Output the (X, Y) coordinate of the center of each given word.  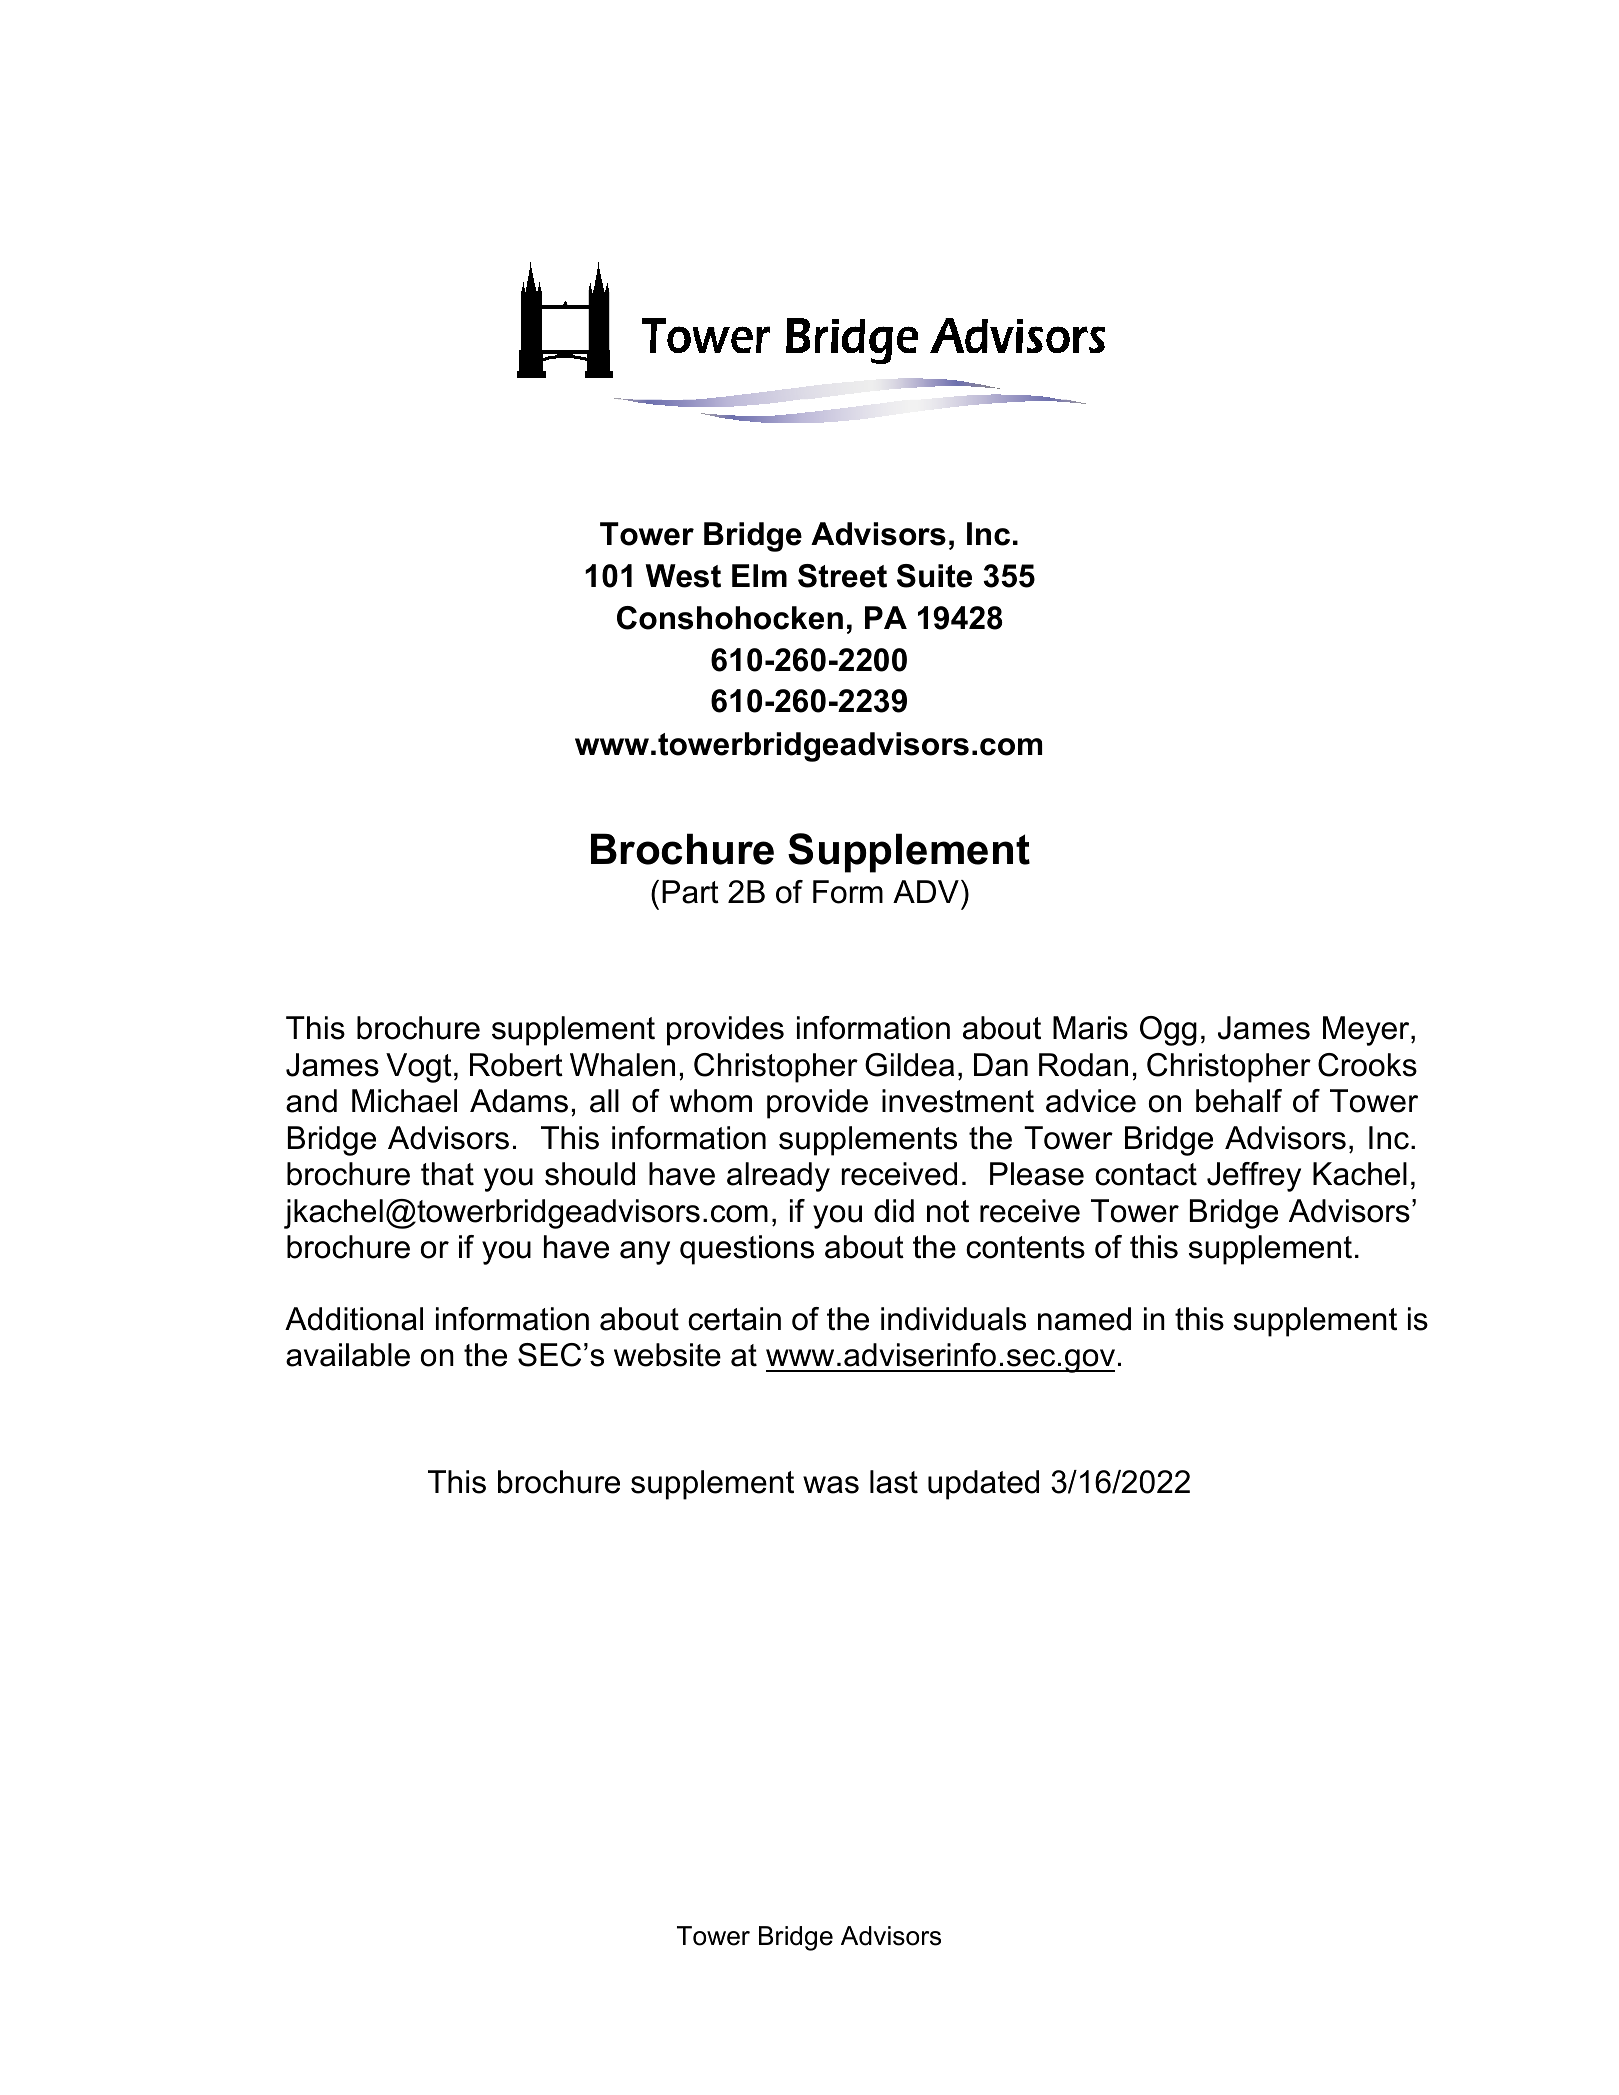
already (778, 1177)
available (348, 1355)
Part (690, 892)
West (683, 576)
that (447, 1174)
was (831, 1485)
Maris (1090, 1028)
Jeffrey (1254, 1177)
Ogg (1168, 1031)
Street (842, 576)
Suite (934, 576)
